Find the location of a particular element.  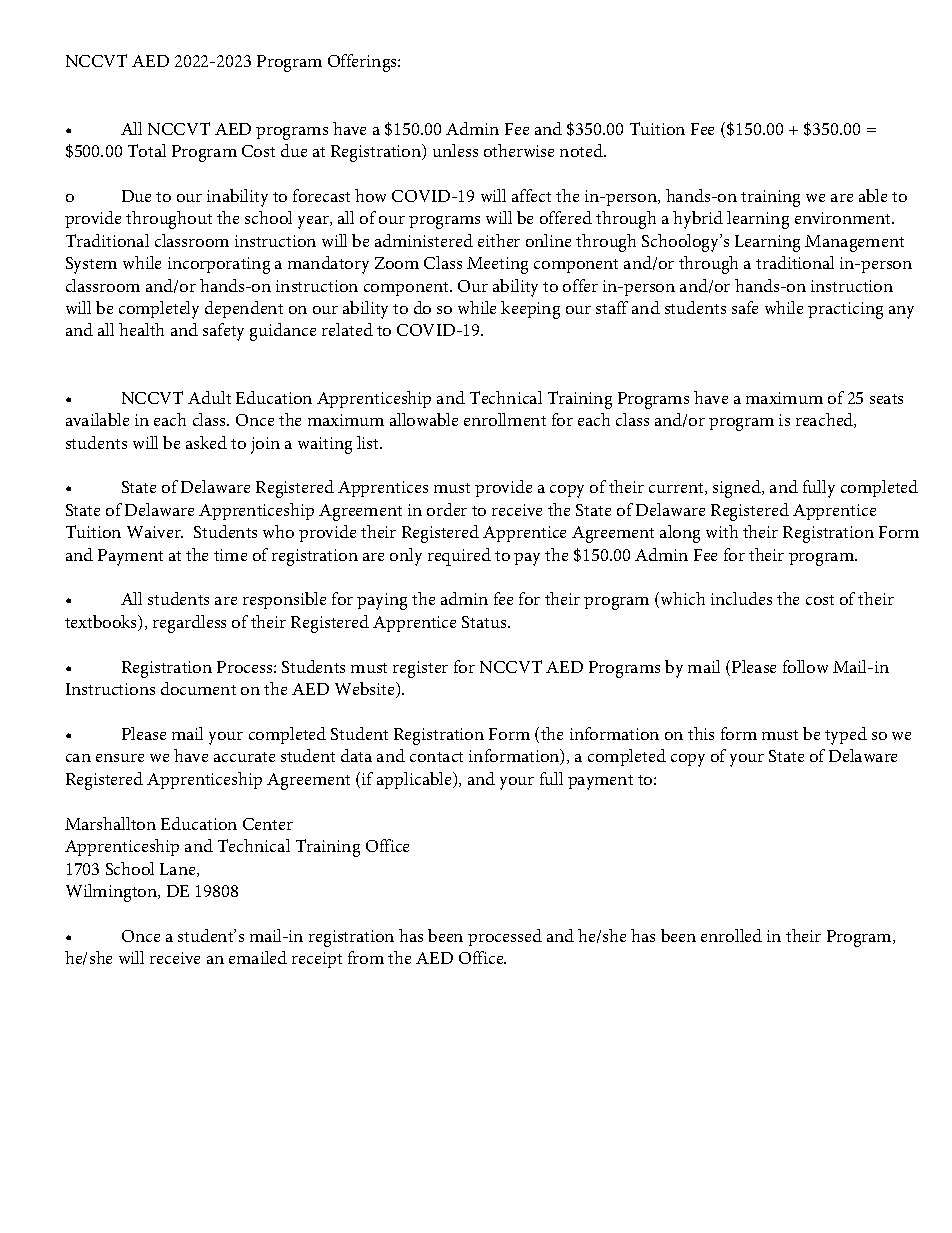

enrolled is located at coordinates (731, 935).
